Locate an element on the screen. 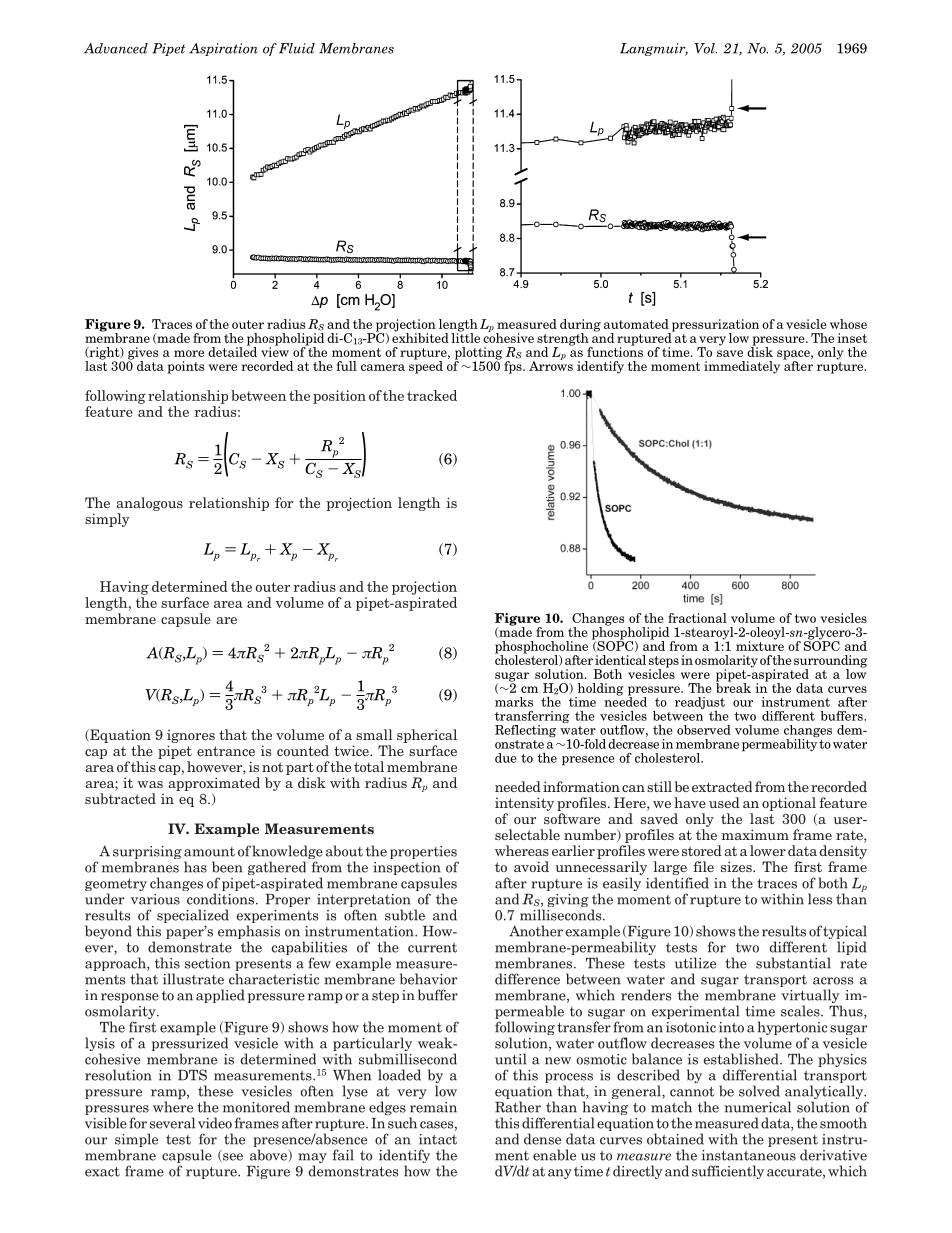 This screenshot has width=952, height=1233. approximated is located at coordinates (214, 784).
